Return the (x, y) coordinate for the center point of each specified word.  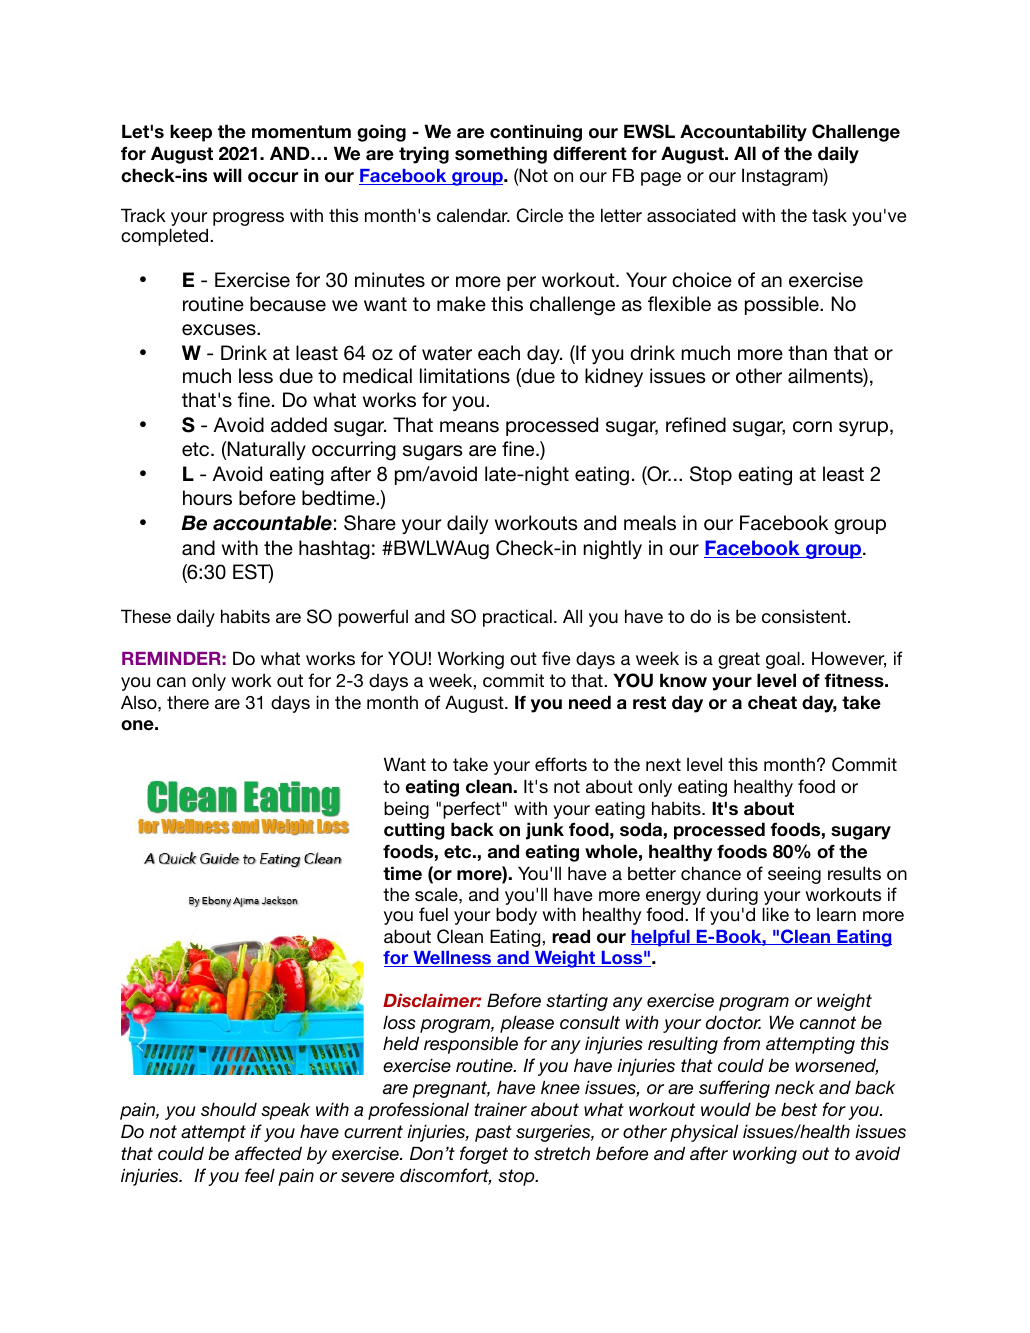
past (493, 1133)
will (227, 175)
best (799, 1109)
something (501, 155)
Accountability (743, 133)
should (229, 1109)
